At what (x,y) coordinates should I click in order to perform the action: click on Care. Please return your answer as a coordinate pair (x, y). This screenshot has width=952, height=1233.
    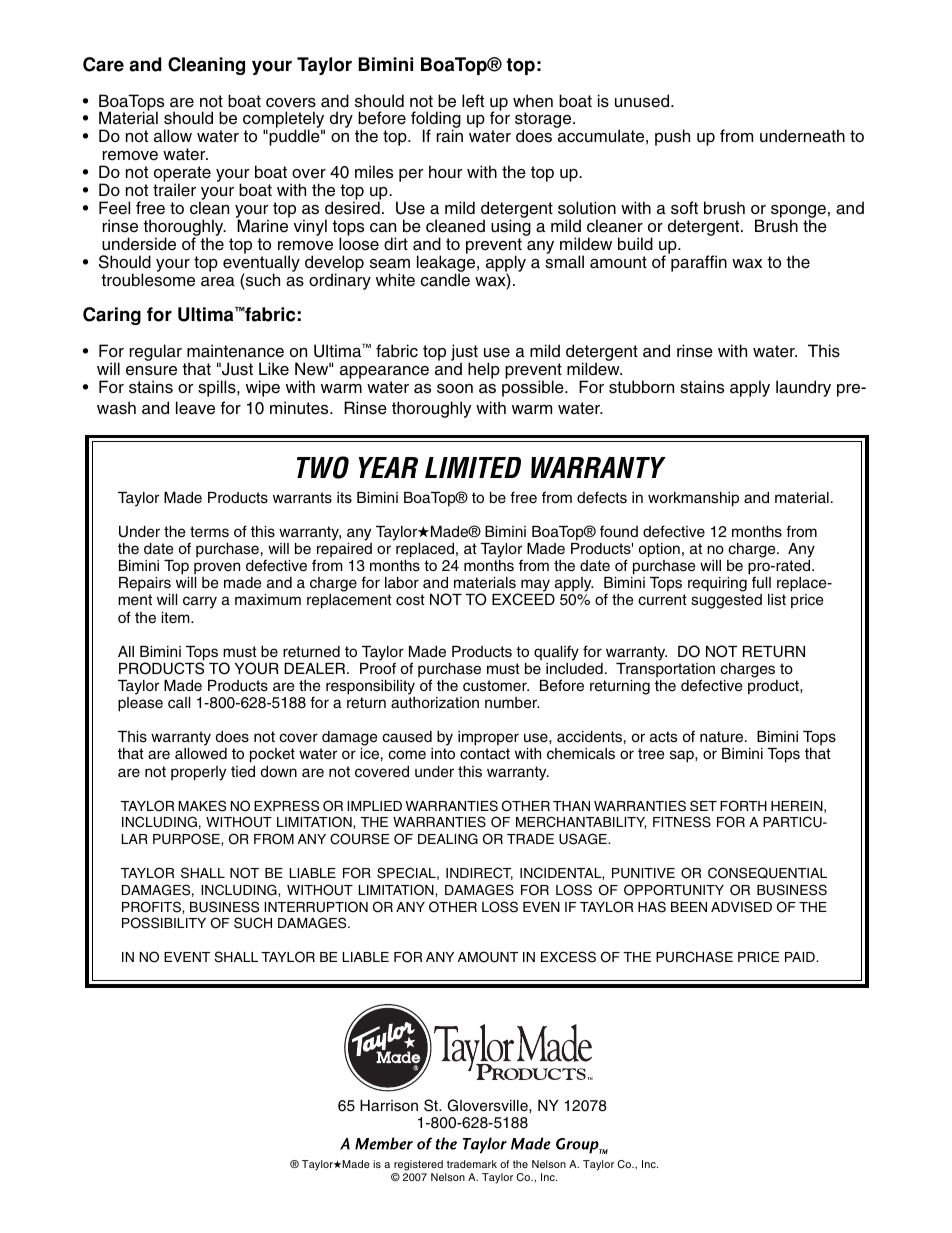
    Looking at the image, I should click on (103, 64).
